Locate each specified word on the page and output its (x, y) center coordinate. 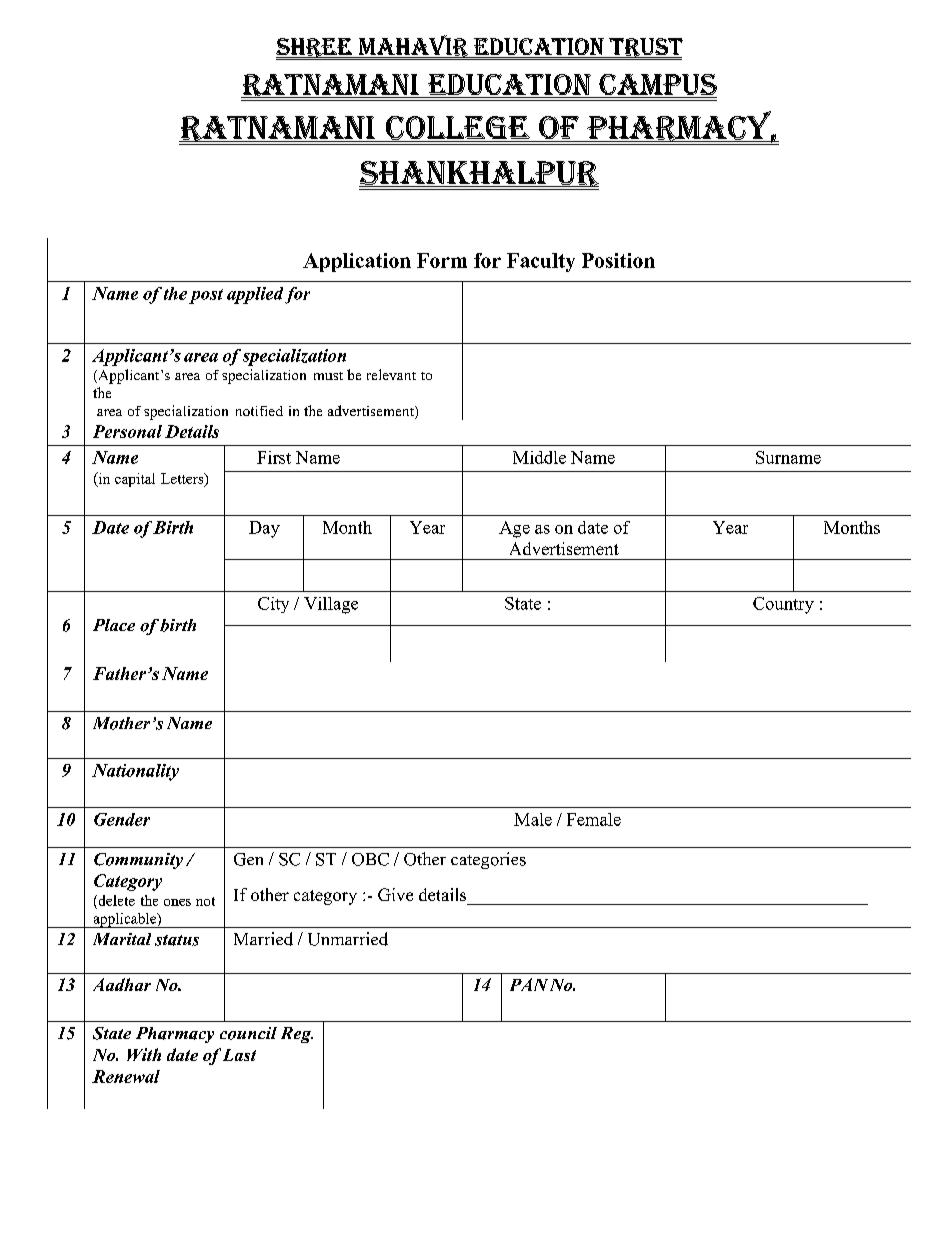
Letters (183, 480)
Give (395, 894)
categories (488, 860)
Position (618, 260)
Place (114, 625)
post (206, 296)
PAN (529, 984)
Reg (297, 1035)
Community (138, 861)
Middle (539, 457)
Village (331, 605)
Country (783, 605)
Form (442, 260)
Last (239, 1055)
